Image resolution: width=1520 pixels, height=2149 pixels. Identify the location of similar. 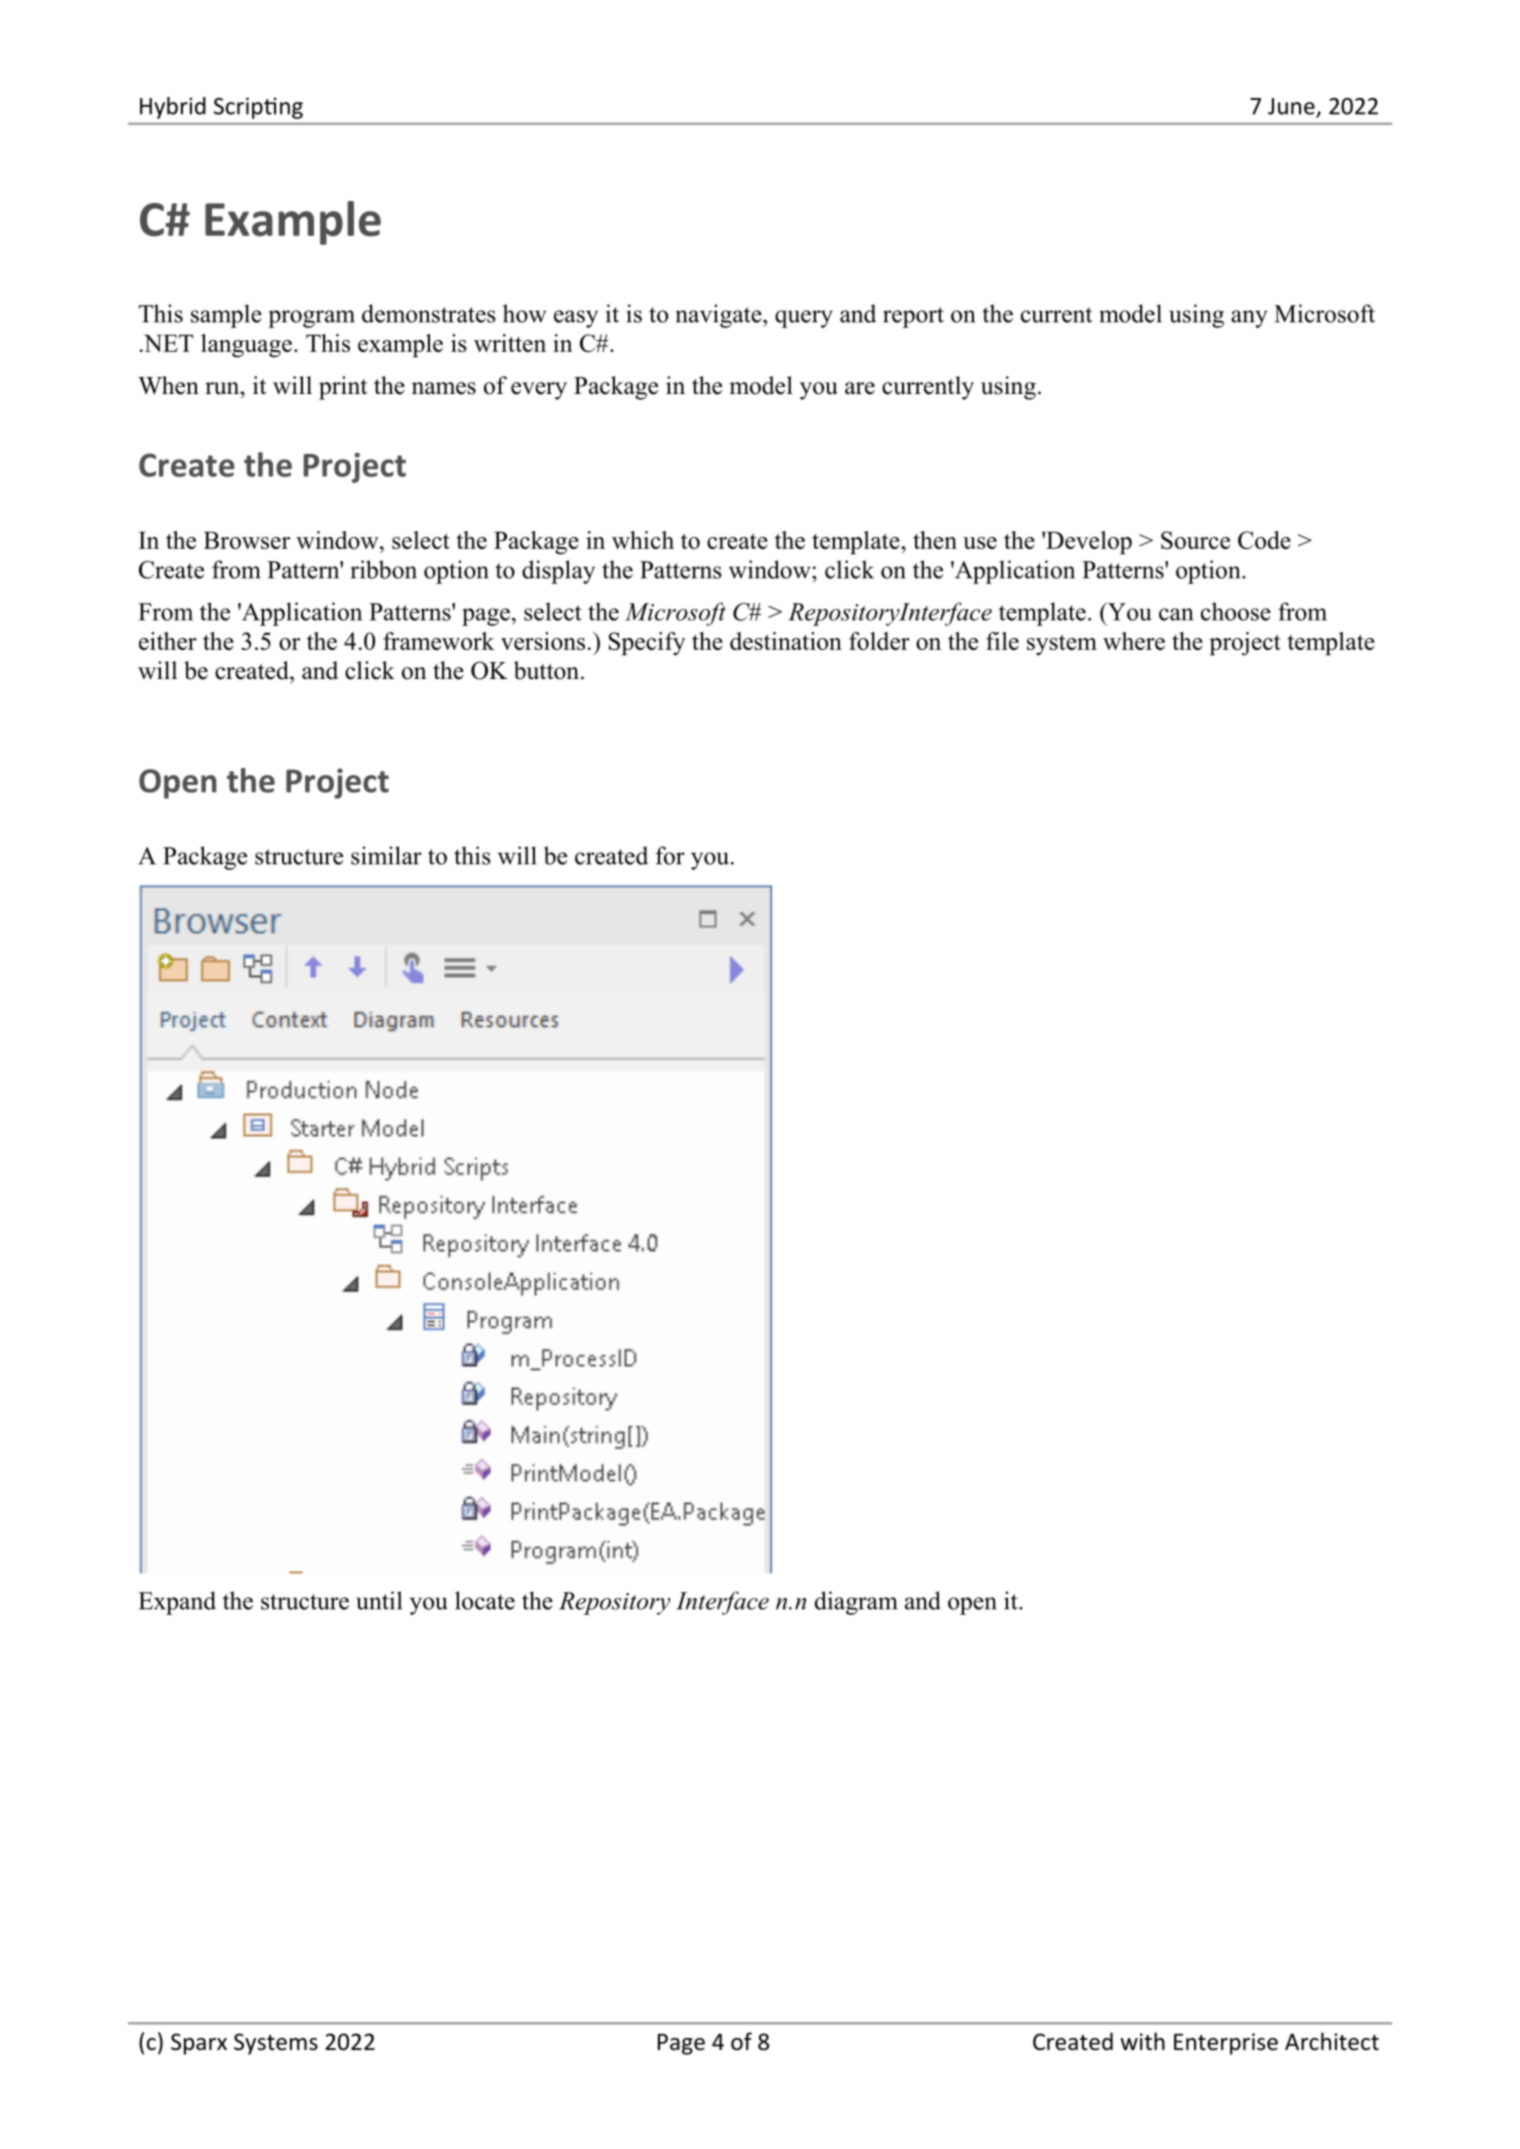
(386, 855).
